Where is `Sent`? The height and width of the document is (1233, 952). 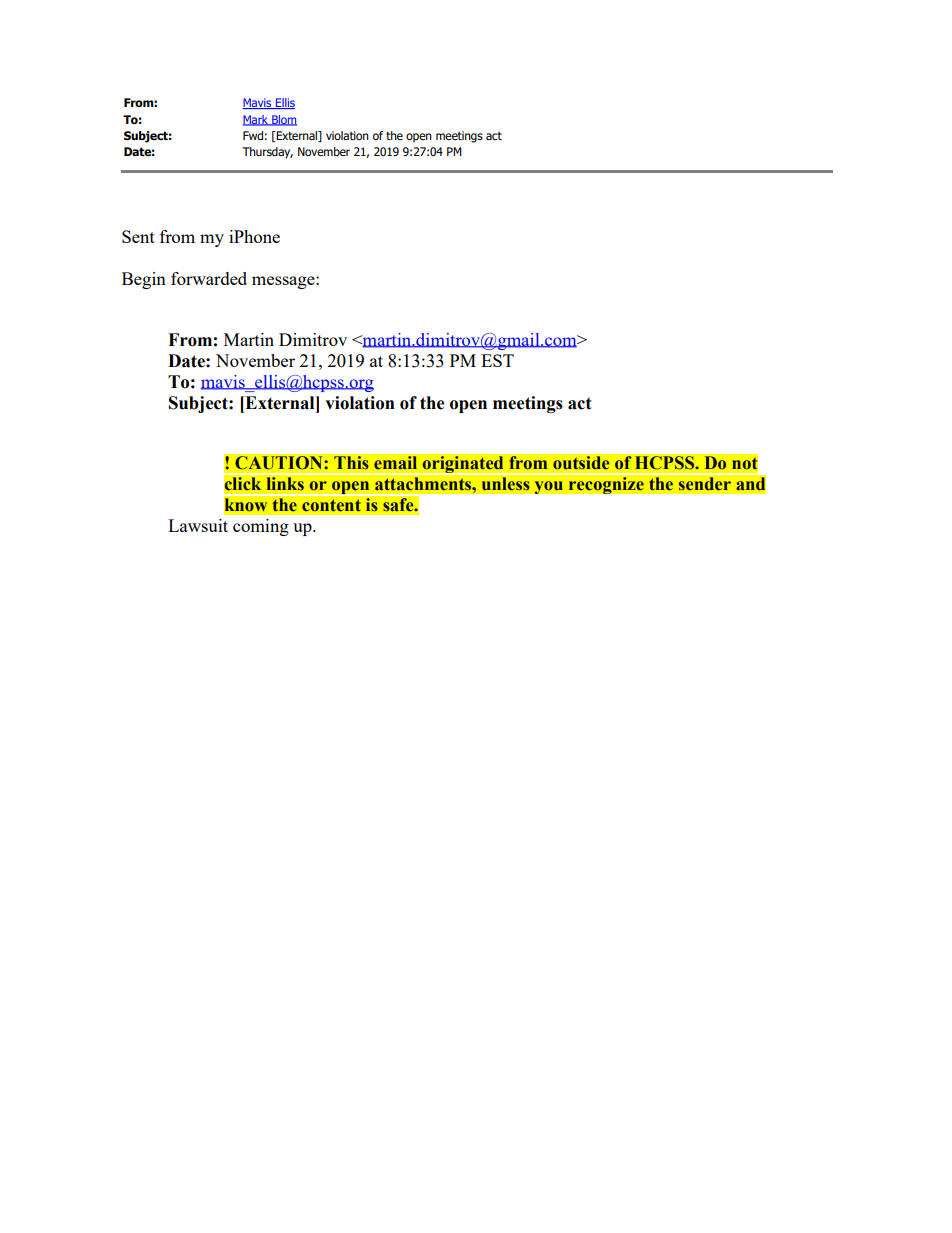 Sent is located at coordinates (138, 236).
